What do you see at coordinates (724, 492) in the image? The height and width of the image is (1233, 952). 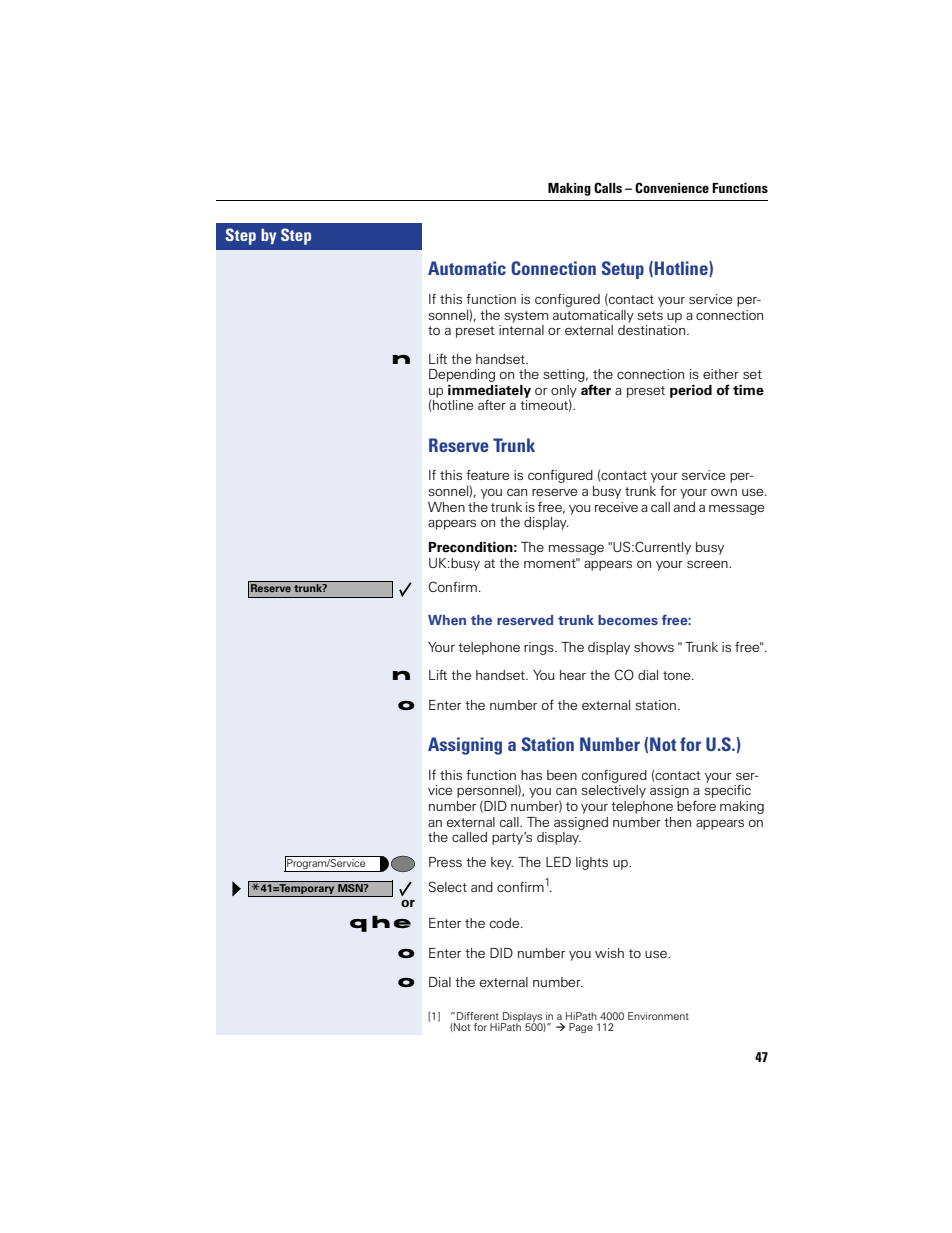 I see `own` at bounding box center [724, 492].
